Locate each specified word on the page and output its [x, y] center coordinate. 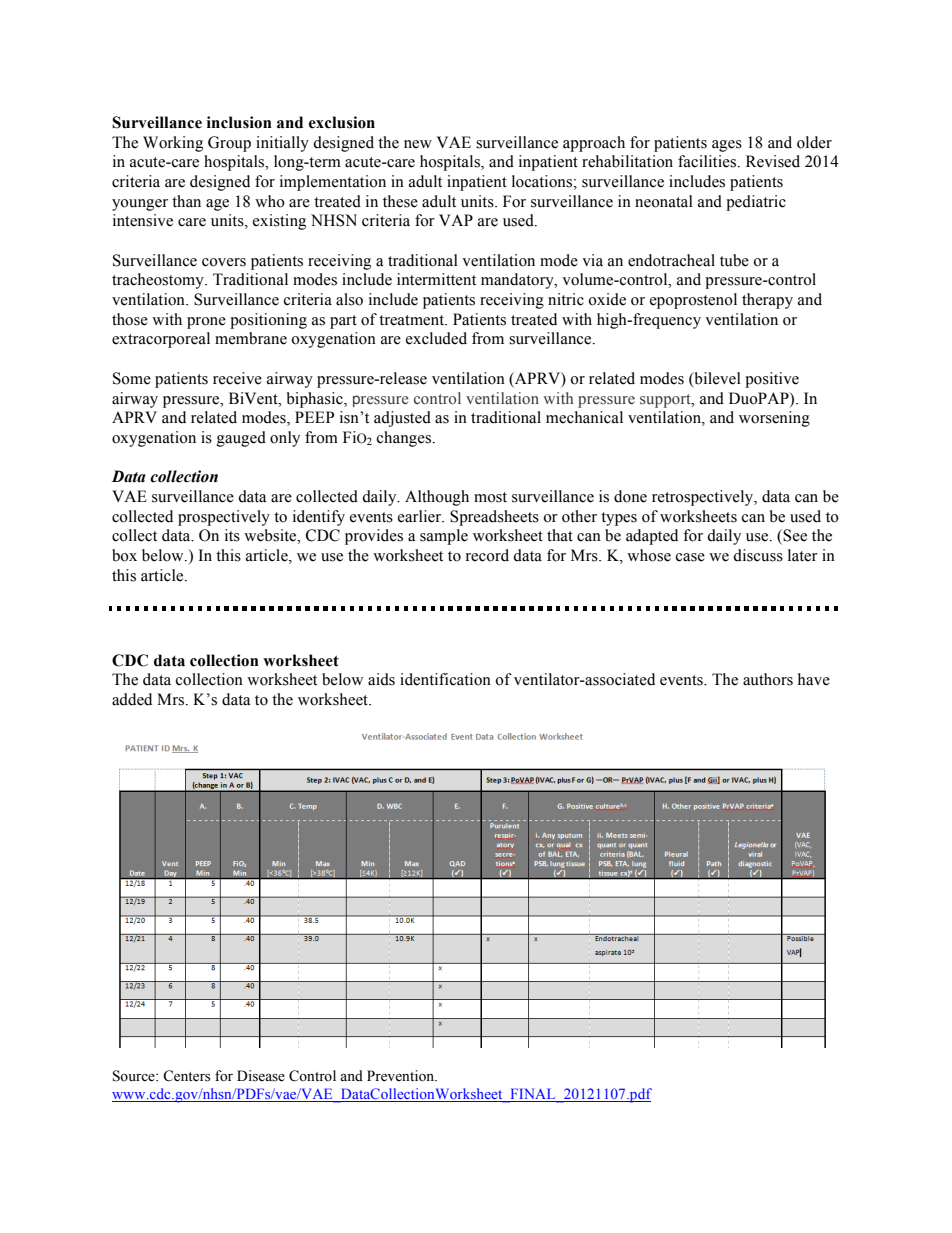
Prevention [402, 1076]
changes [404, 439]
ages [727, 146]
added [132, 699]
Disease [261, 1076]
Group [229, 144]
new [418, 144]
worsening [774, 419]
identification [445, 679]
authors [768, 679]
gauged [241, 439]
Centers [186, 1076]
